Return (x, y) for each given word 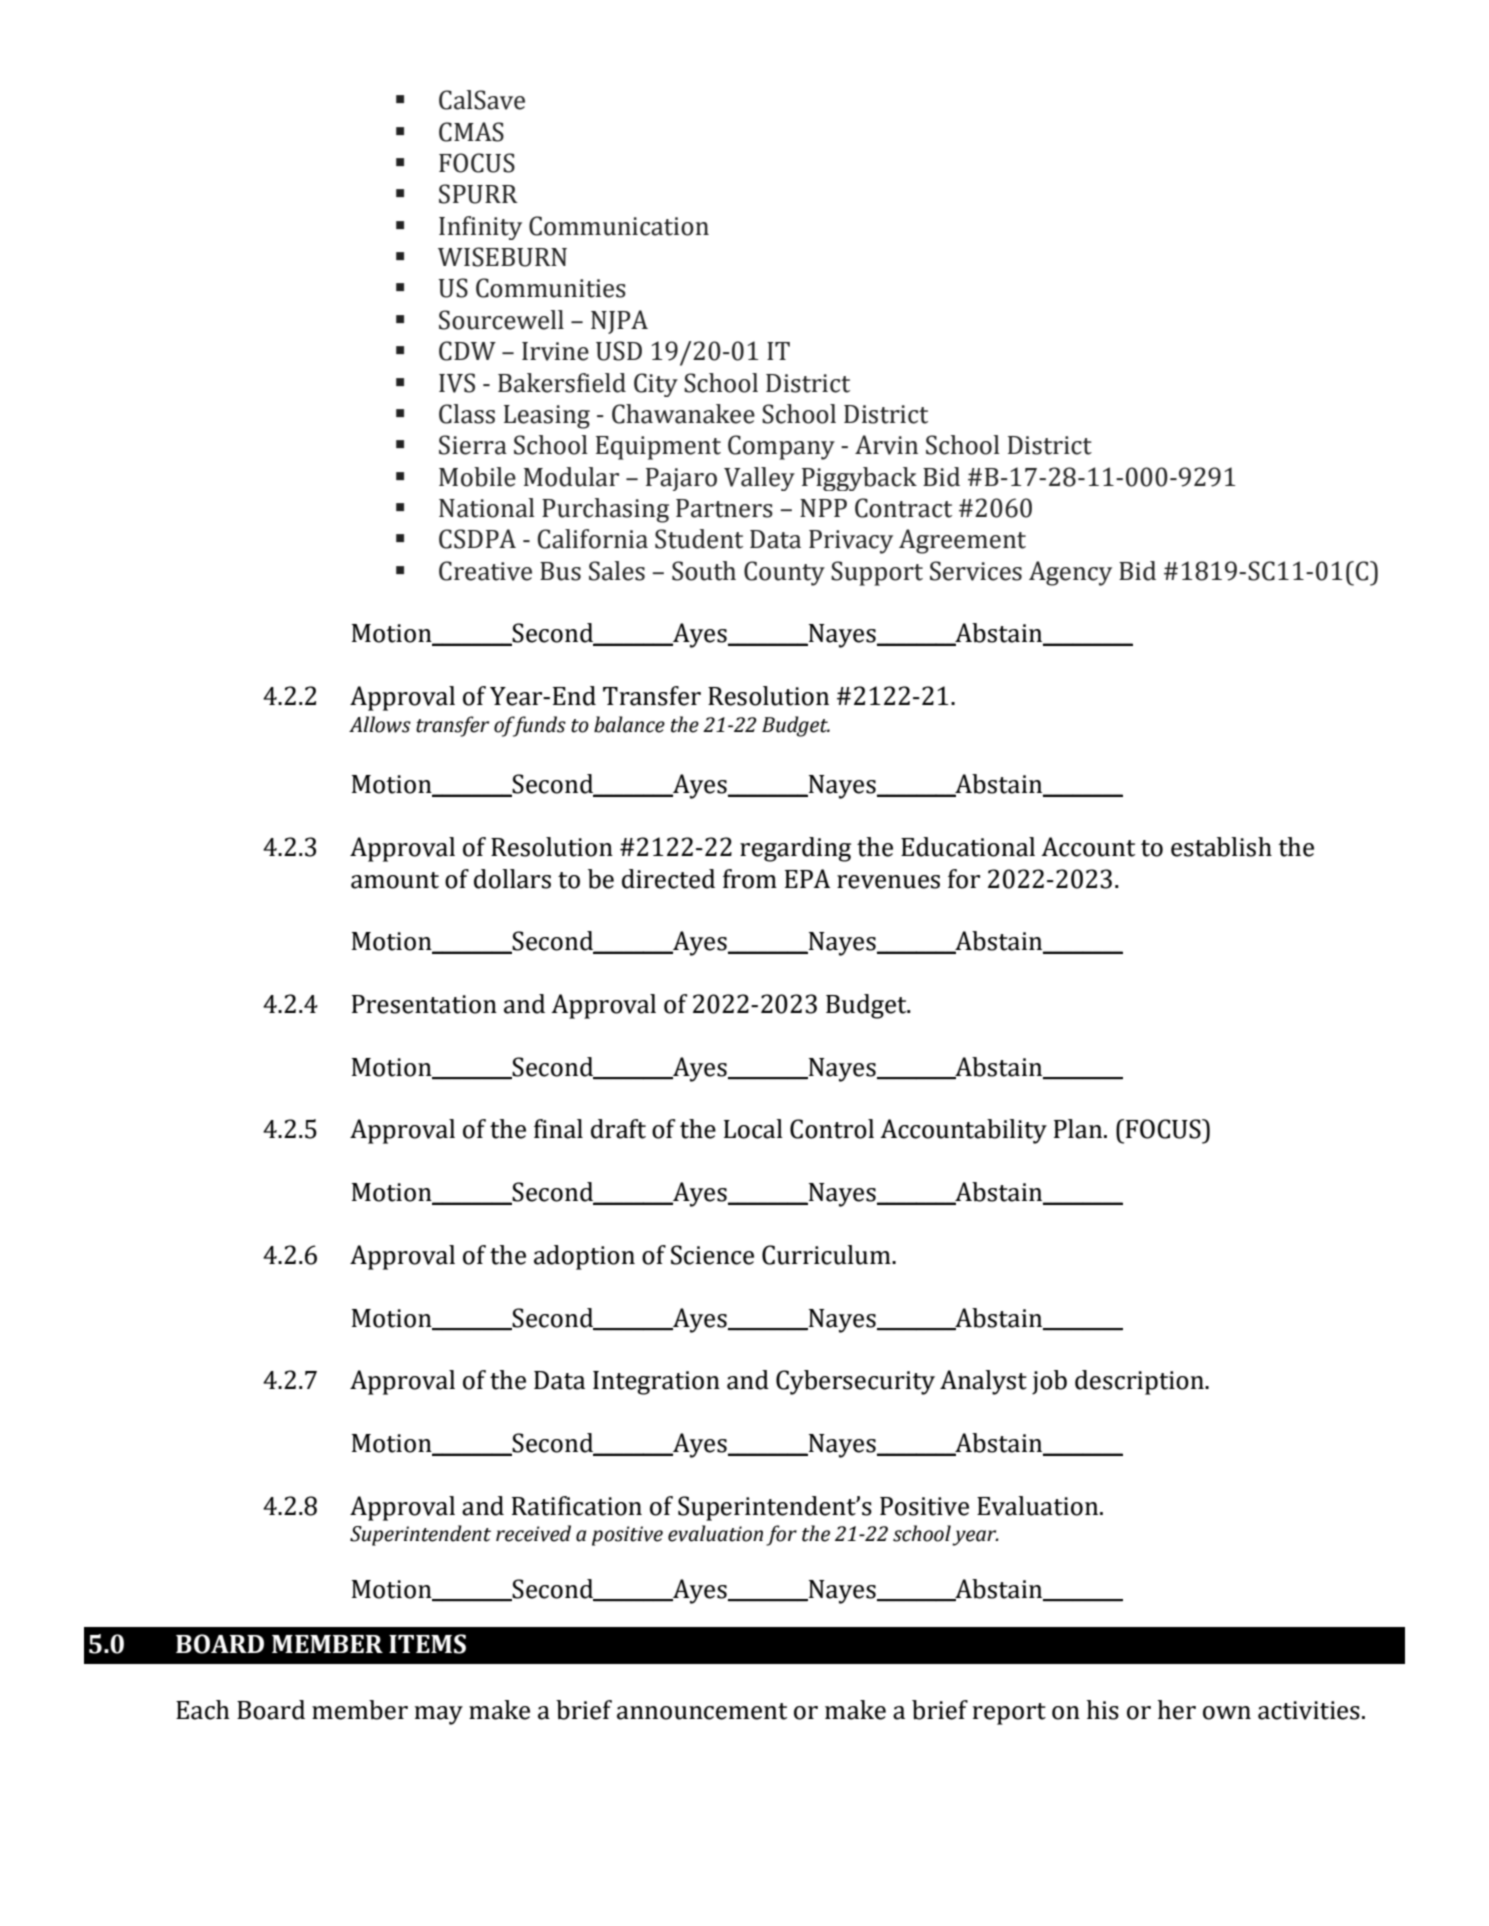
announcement (702, 1711)
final (558, 1129)
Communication (619, 226)
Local (753, 1129)
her (1177, 1710)
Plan (1079, 1129)
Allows (380, 724)
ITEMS (427, 1644)
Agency (1070, 573)
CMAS (471, 132)
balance (629, 724)
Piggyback (859, 479)
